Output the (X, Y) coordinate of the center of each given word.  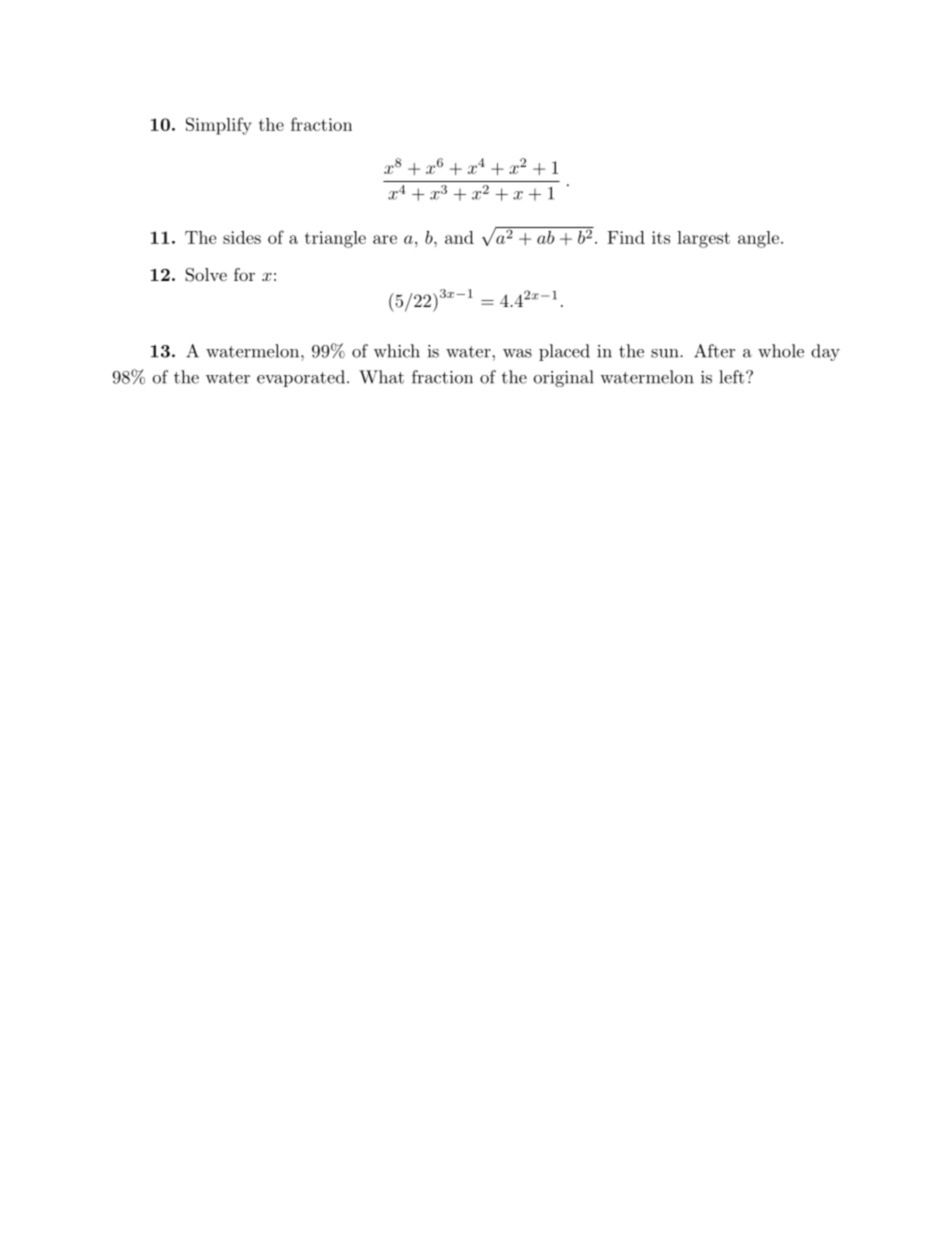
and (459, 237)
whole (781, 351)
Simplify (219, 126)
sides (242, 237)
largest (703, 239)
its (661, 237)
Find (626, 237)
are (385, 239)
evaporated (301, 378)
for (244, 274)
